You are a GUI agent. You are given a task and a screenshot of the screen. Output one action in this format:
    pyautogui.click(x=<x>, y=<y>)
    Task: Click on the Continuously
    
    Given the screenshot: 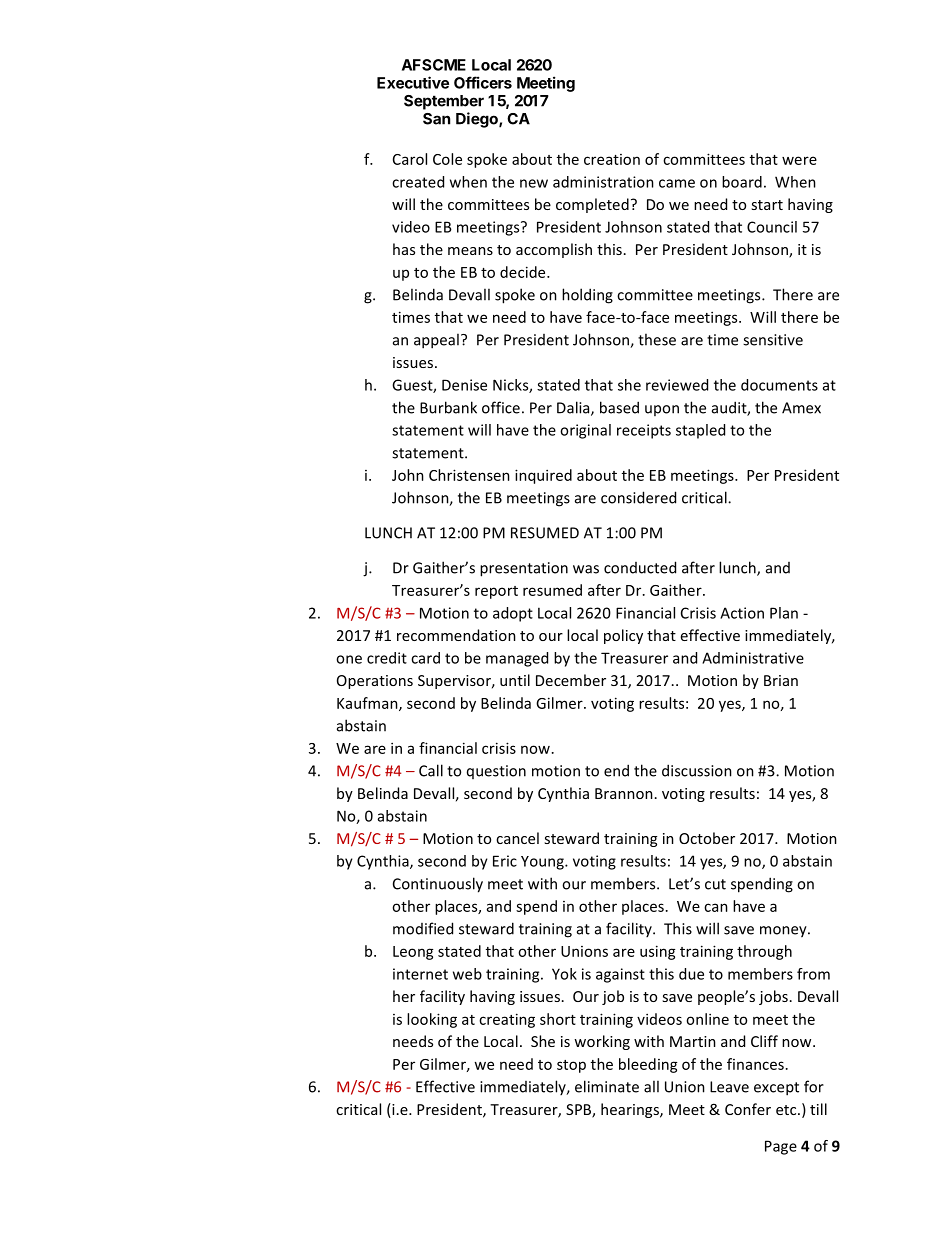 What is the action you would take?
    pyautogui.click(x=438, y=885)
